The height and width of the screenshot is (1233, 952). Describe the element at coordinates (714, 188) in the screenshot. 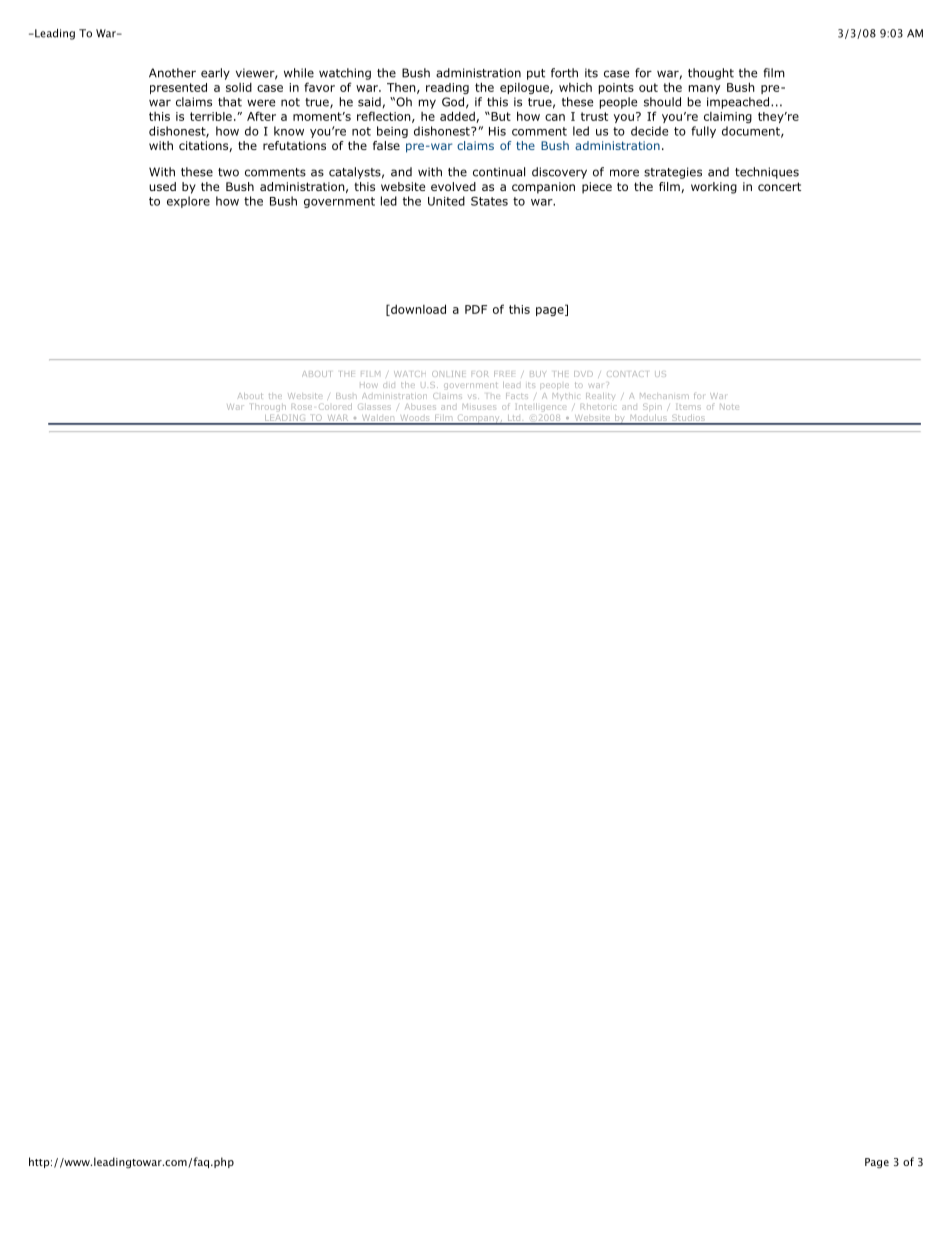

I see `working` at that location.
